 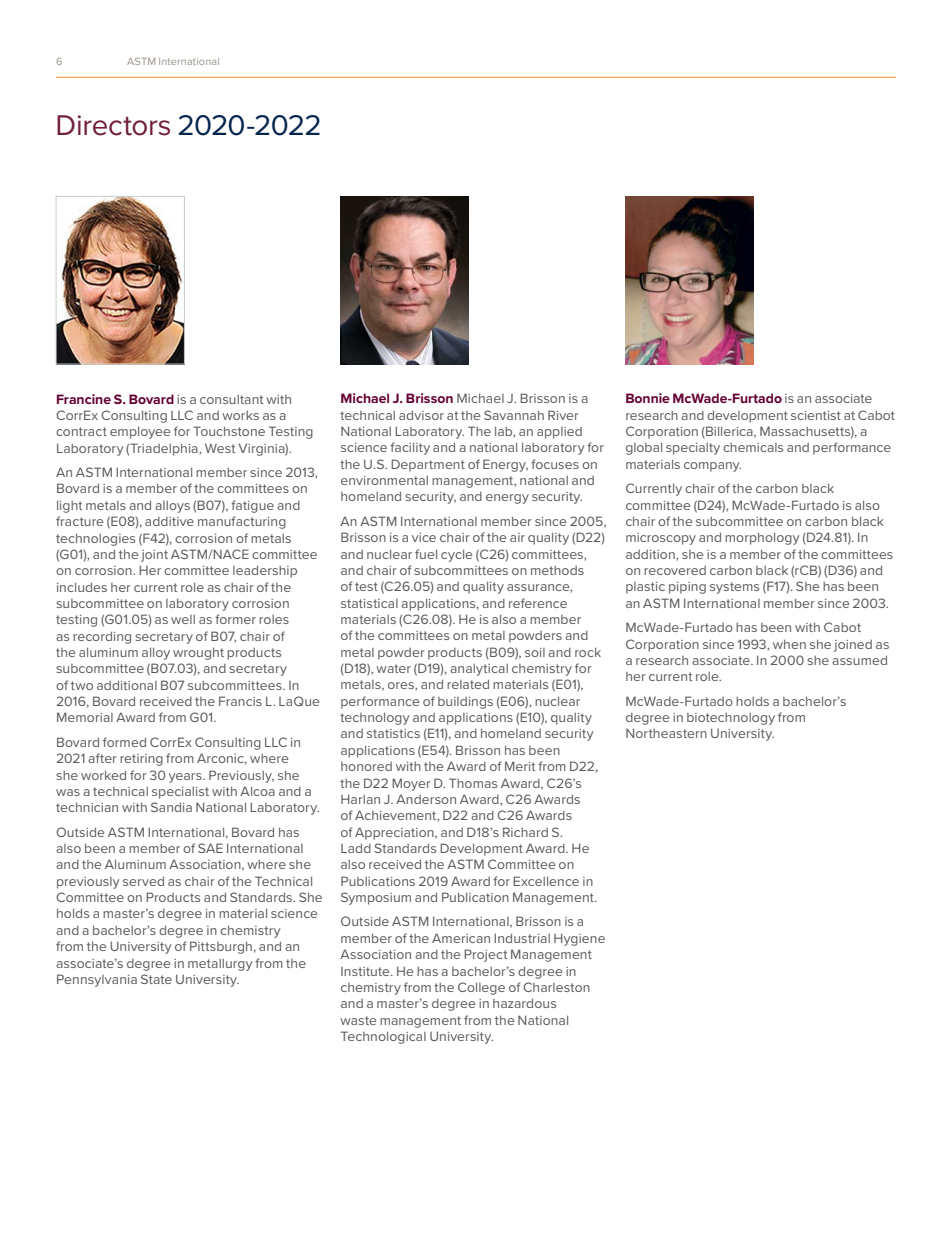 I want to click on chemicals, so click(x=753, y=447).
